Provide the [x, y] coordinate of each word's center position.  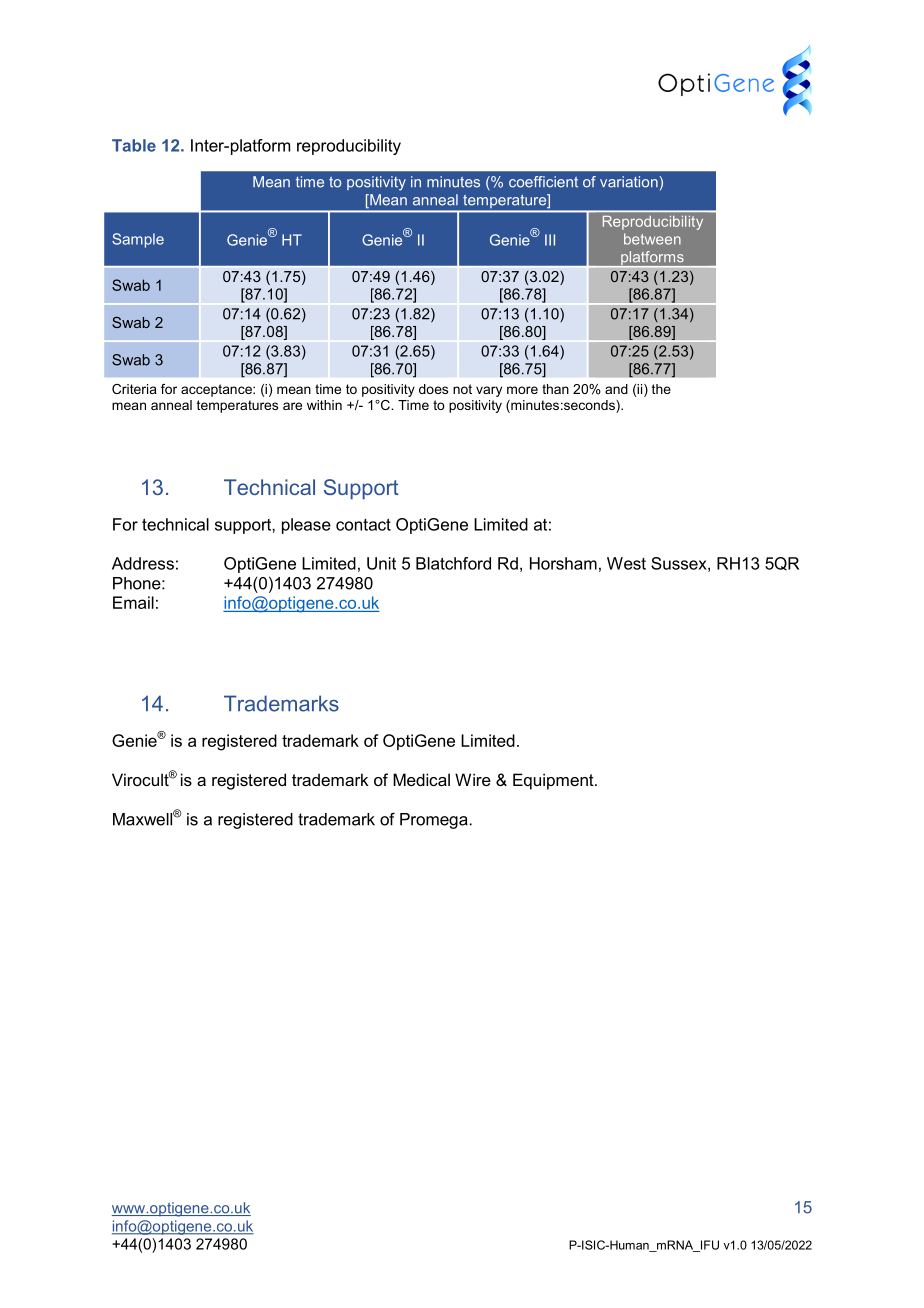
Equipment [554, 781]
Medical [421, 779]
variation [629, 182]
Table [134, 145]
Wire [473, 779]
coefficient [543, 182]
